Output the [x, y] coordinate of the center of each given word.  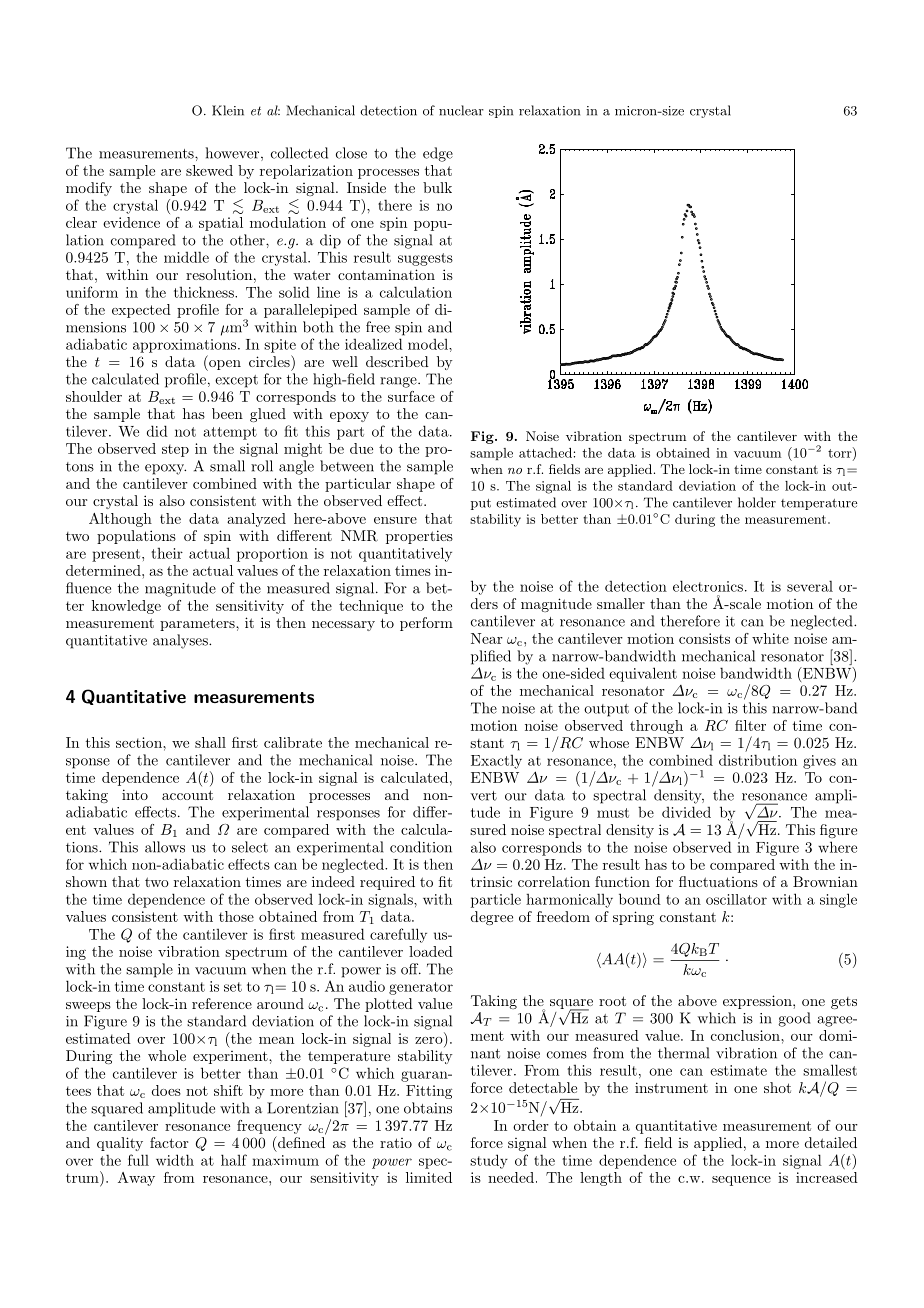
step [175, 450]
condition [421, 847]
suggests [425, 259]
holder [757, 502]
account [187, 795]
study [489, 1161]
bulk [437, 187]
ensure [395, 520]
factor [169, 1142]
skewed [209, 170]
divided [686, 812]
